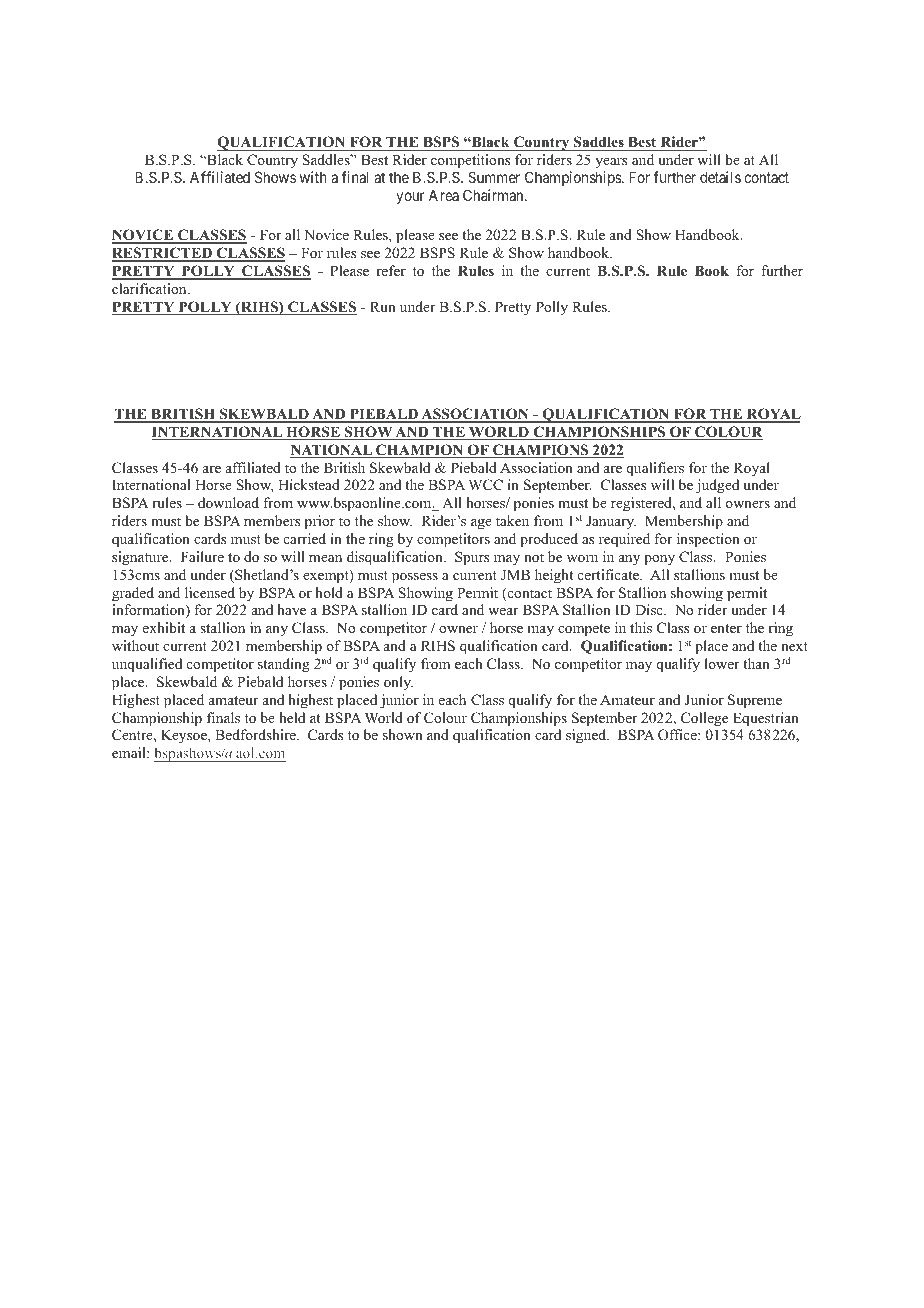  What do you see at coordinates (444, 195) in the screenshot?
I see `Area` at bounding box center [444, 195].
